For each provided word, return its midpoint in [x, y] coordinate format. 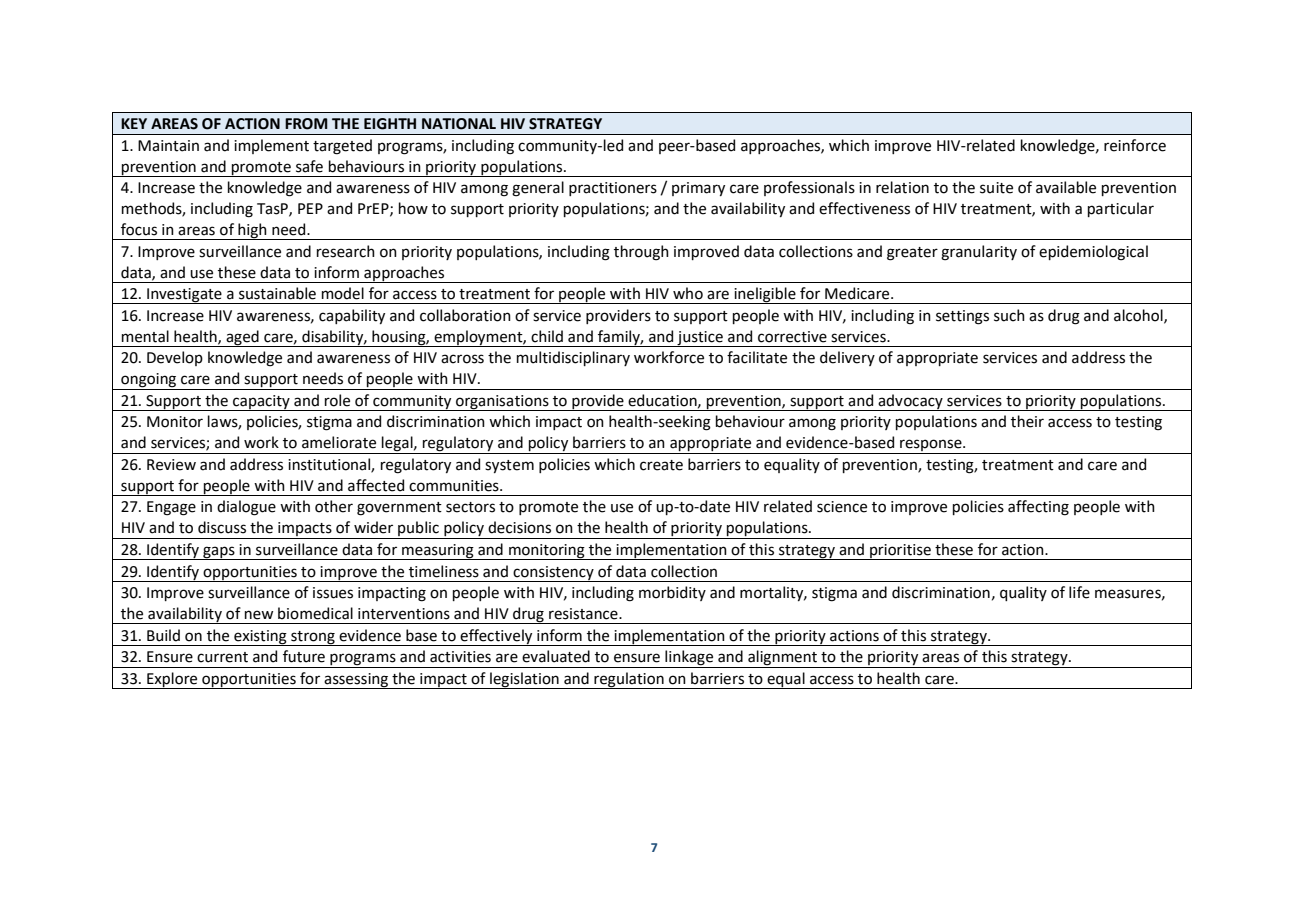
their [1027, 421]
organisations [502, 403]
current [222, 657]
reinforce [1135, 145]
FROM [306, 124]
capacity [261, 403]
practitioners [613, 189]
